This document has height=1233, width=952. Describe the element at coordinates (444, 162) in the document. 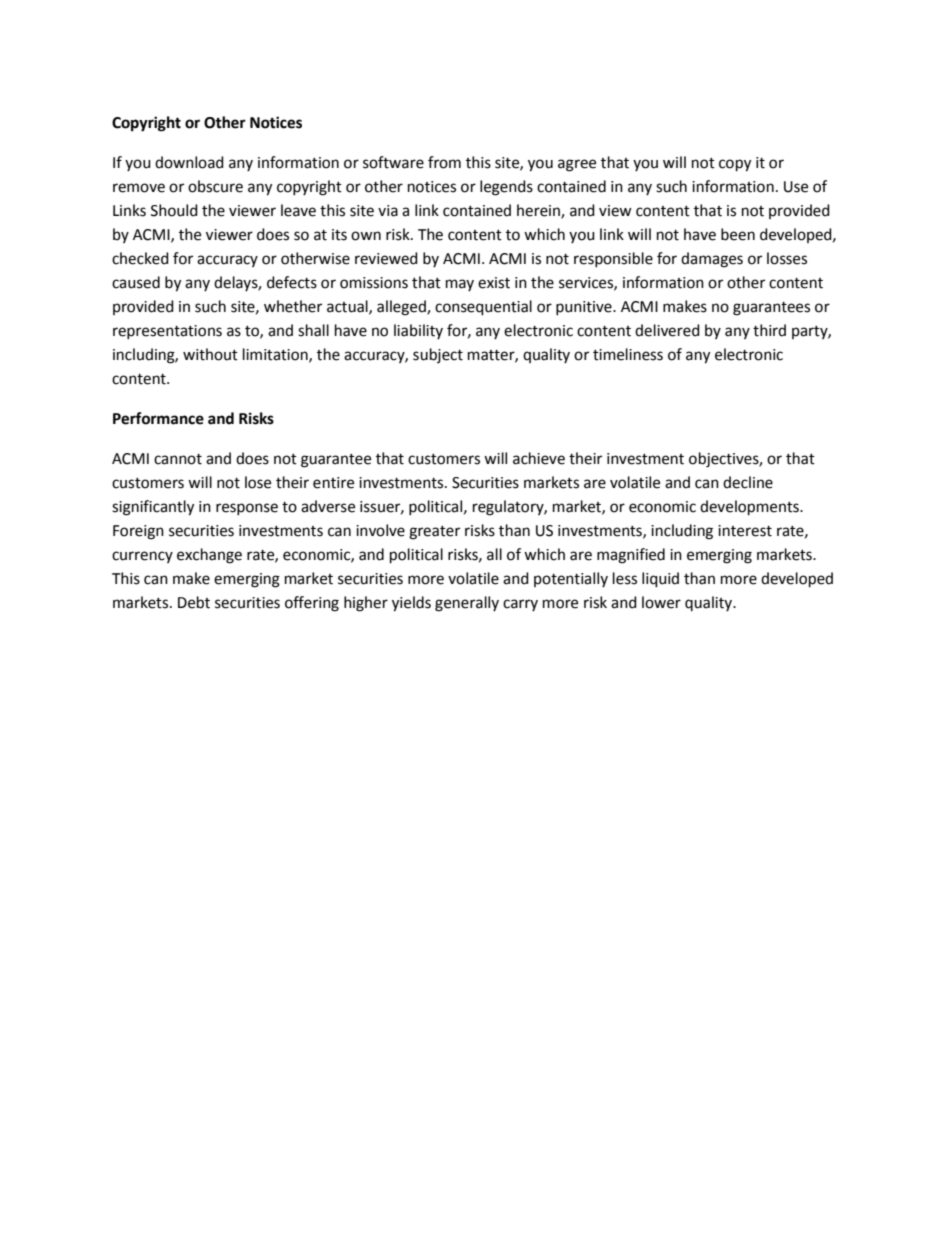

I see `from` at that location.
